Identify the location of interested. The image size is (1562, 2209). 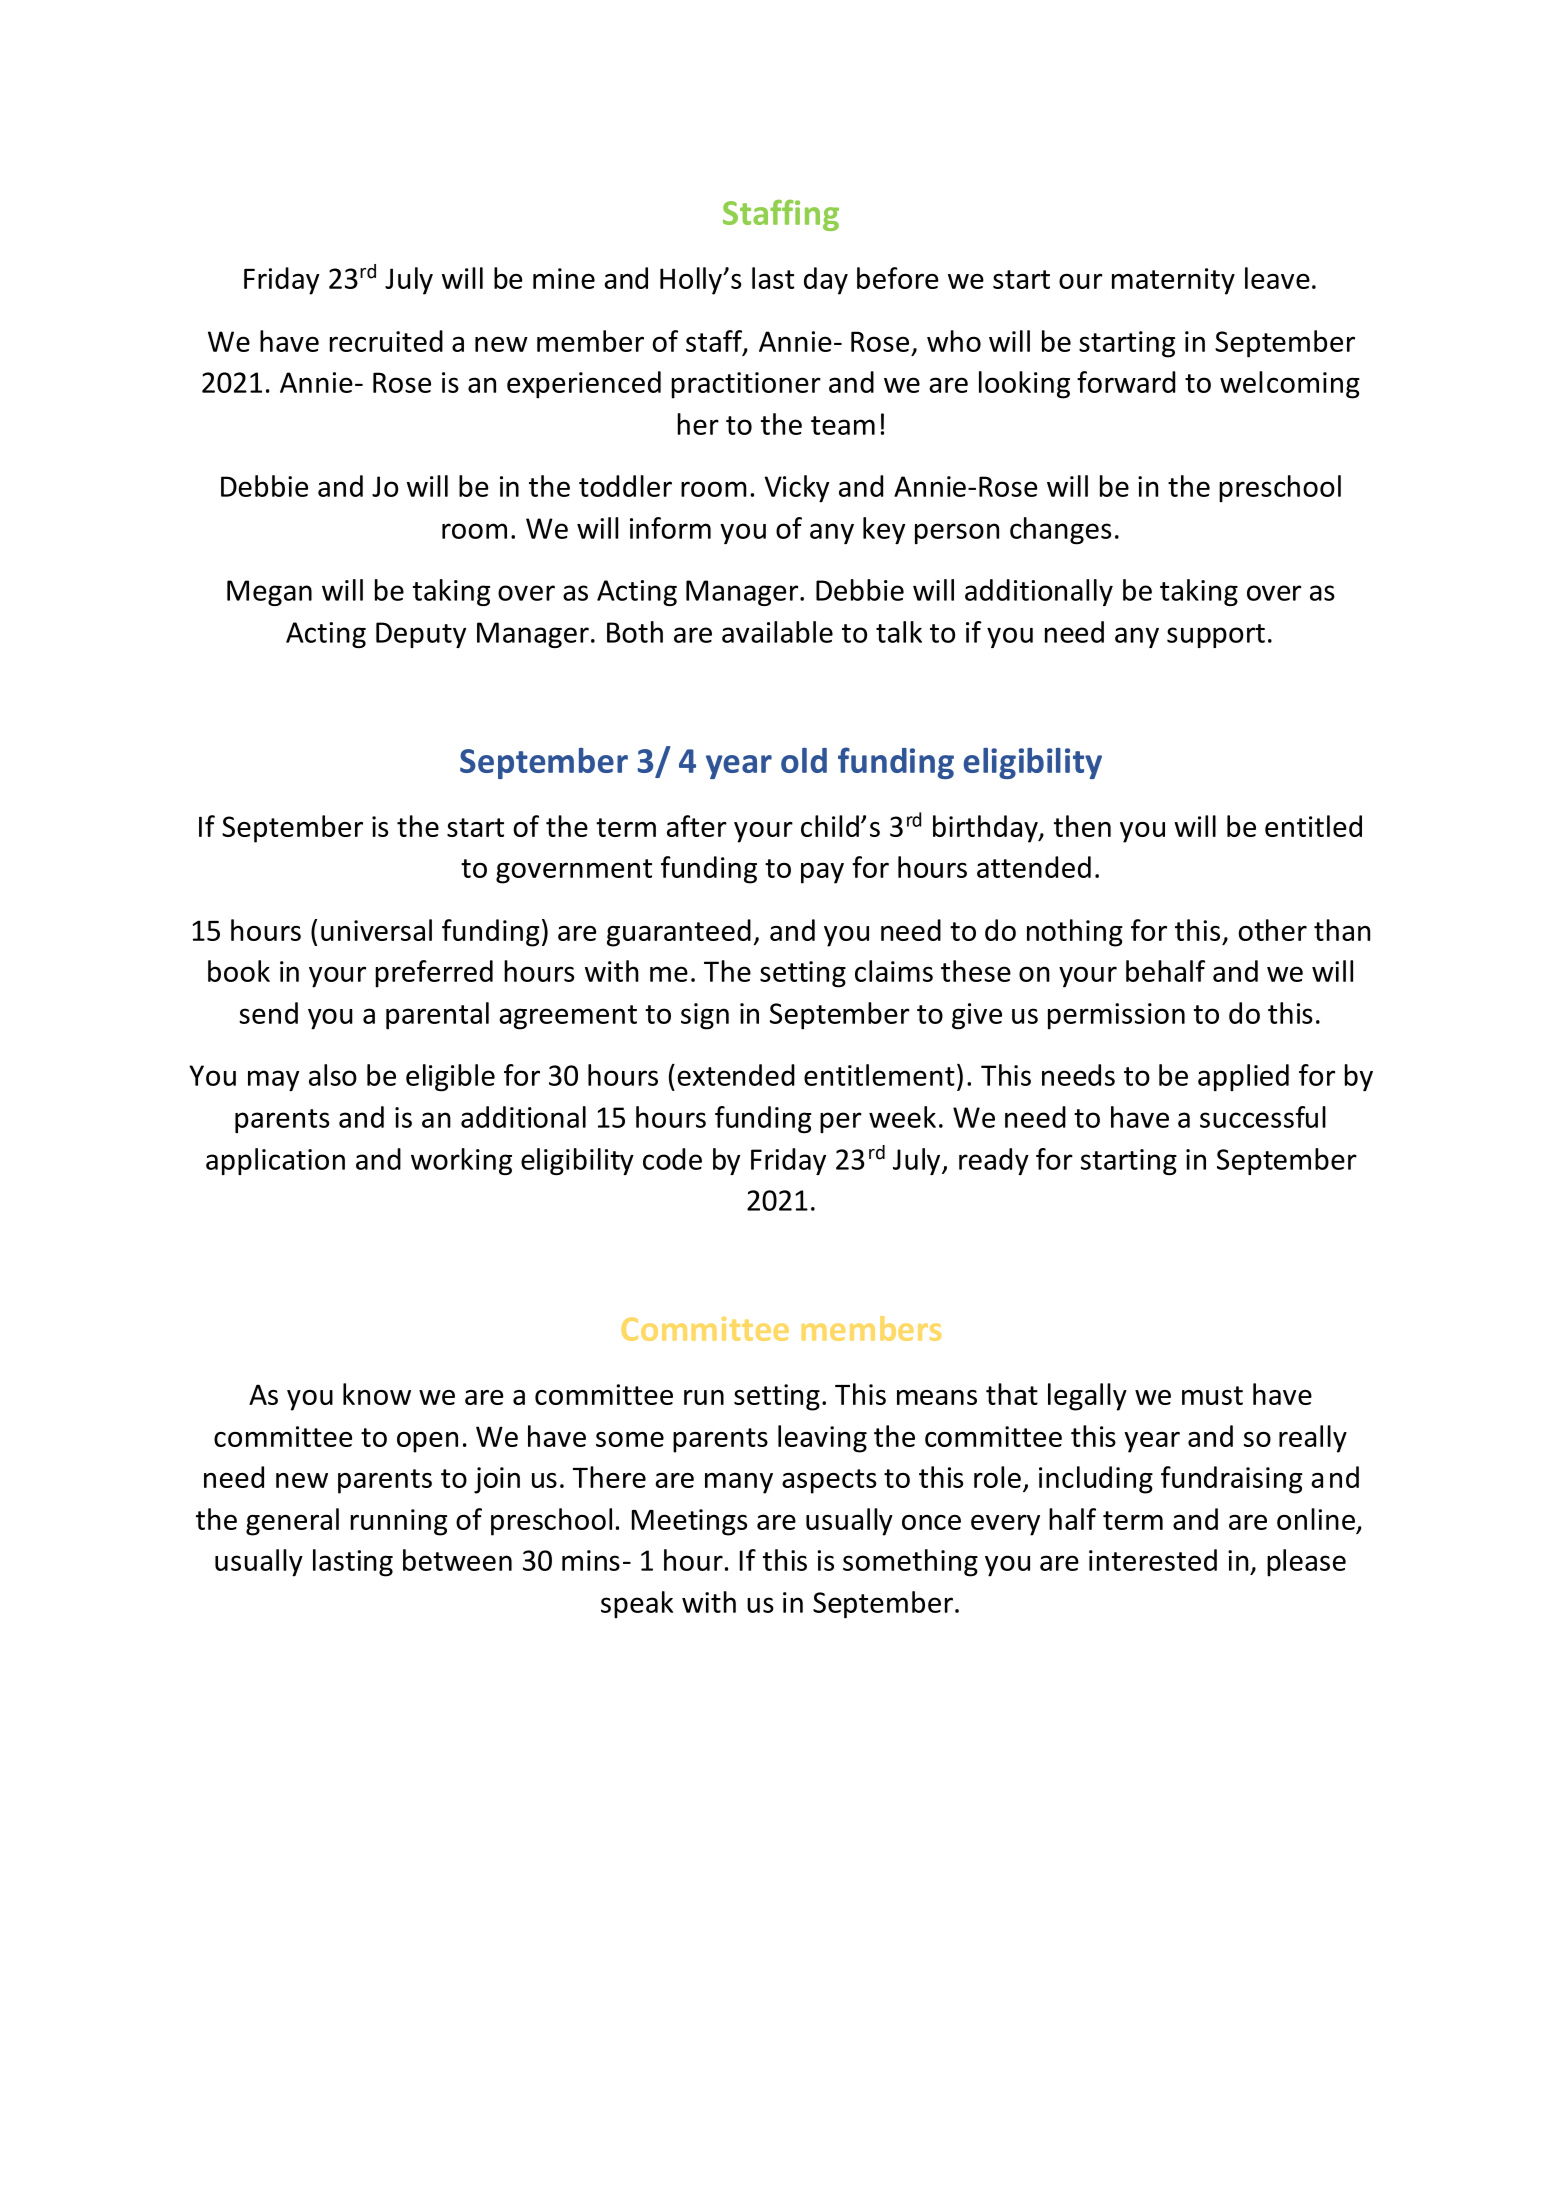
(1153, 1560).
